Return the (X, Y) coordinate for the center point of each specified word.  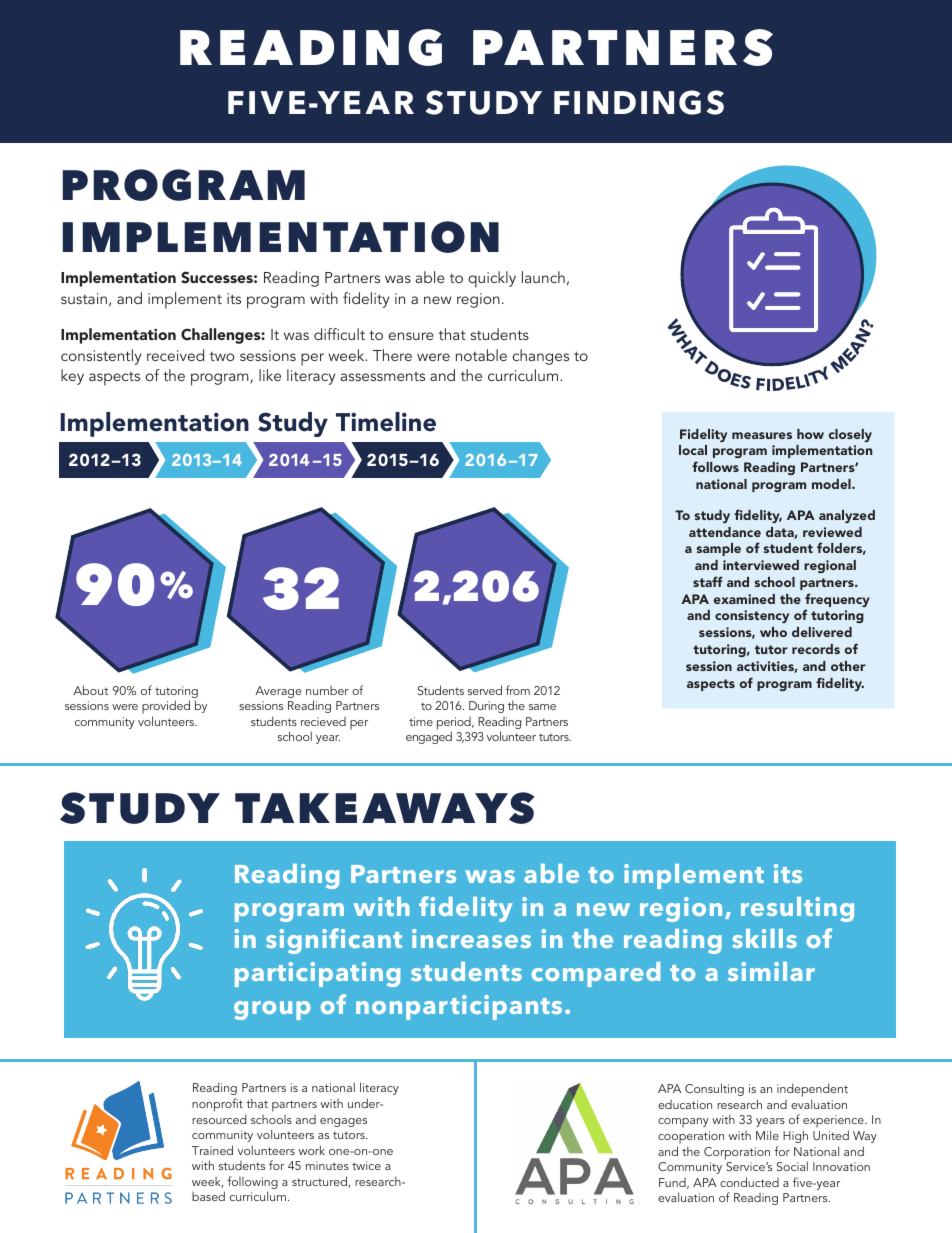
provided (166, 708)
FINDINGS (639, 102)
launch (543, 277)
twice (366, 1165)
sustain (84, 298)
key (72, 377)
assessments (383, 376)
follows (715, 466)
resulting (797, 909)
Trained (212, 1150)
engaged (429, 737)
